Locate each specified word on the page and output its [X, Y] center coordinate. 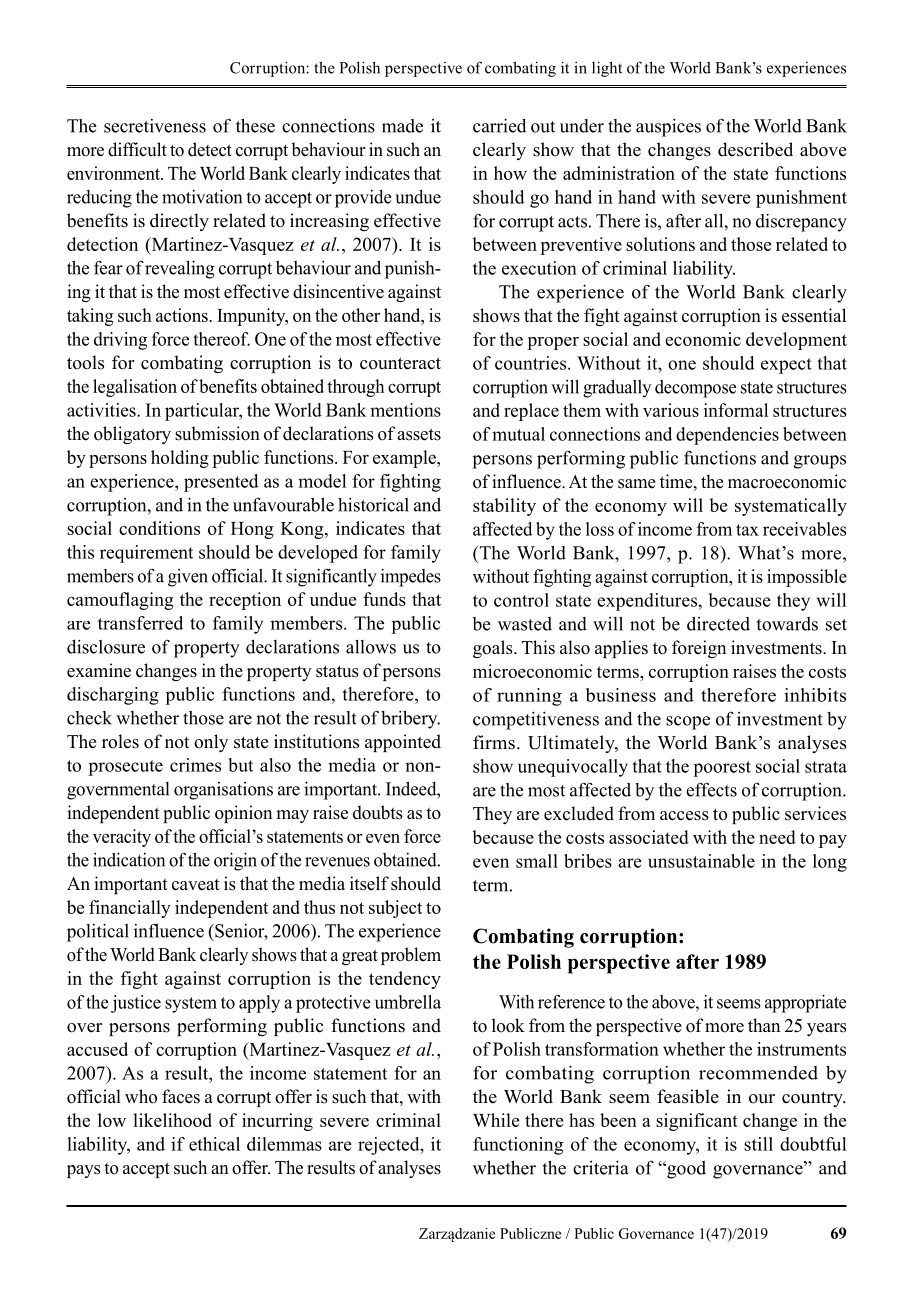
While [496, 1120]
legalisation [135, 388]
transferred [140, 623]
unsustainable [701, 861]
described [755, 149]
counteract [400, 363]
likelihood [172, 1120]
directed [718, 624]
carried [500, 125]
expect [786, 366]
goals [494, 649]
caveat [196, 885]
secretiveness [155, 126]
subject [395, 909]
